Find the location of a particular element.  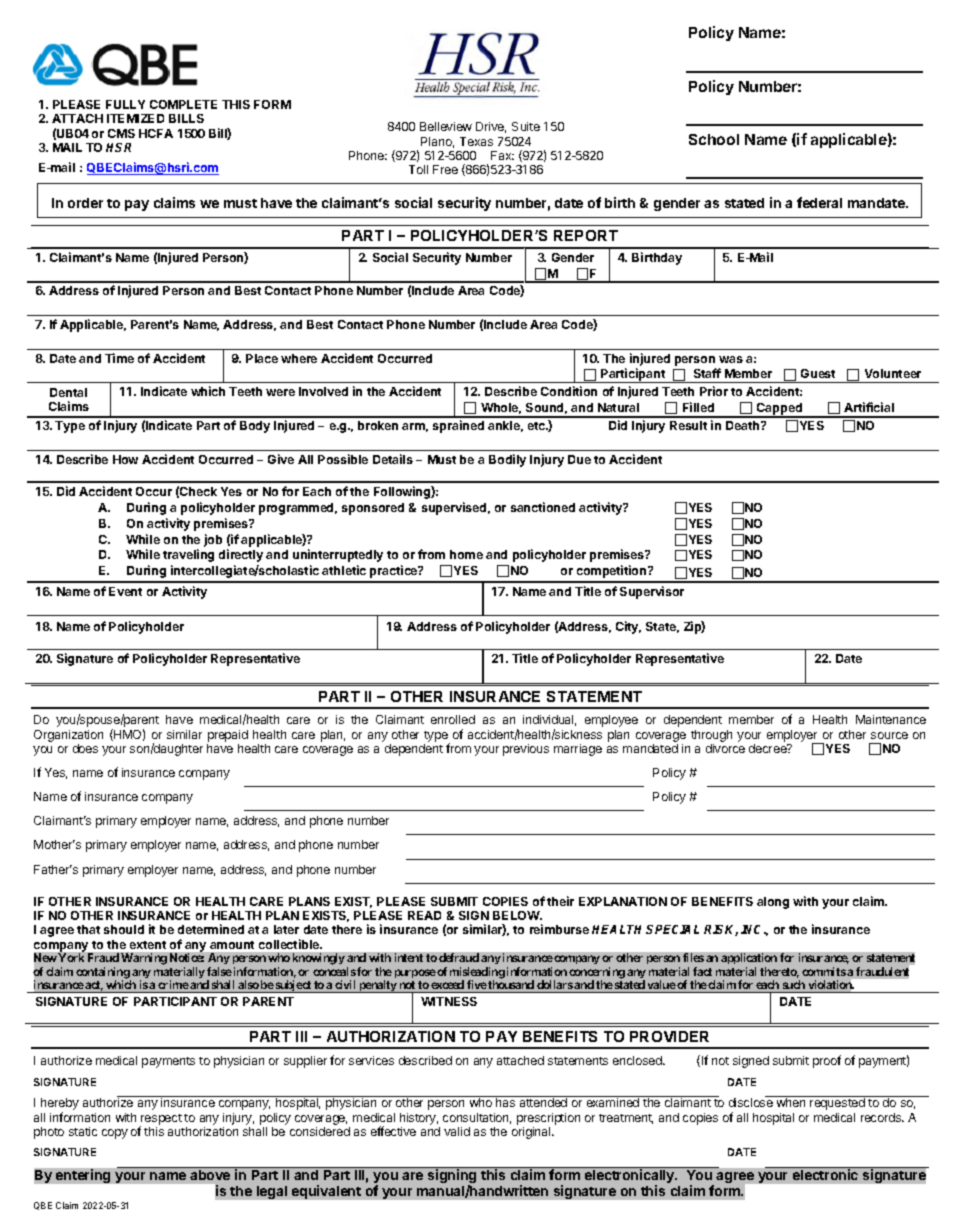

does is located at coordinates (85, 748).
